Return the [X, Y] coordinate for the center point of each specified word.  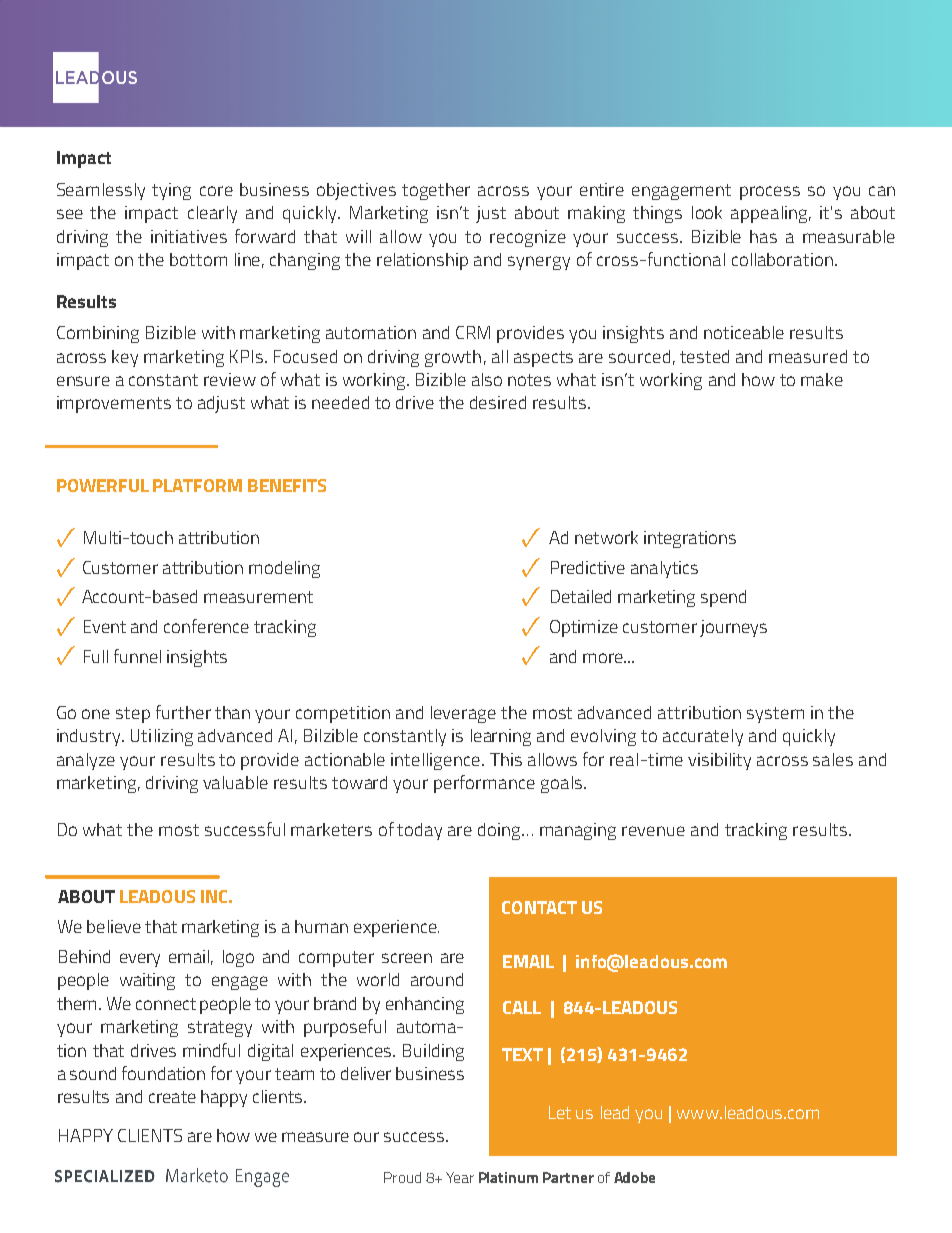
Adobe [634, 1177]
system [775, 715]
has [763, 236]
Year [460, 1177]
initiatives [189, 236]
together [436, 191]
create [172, 1097]
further [183, 712]
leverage [463, 714]
